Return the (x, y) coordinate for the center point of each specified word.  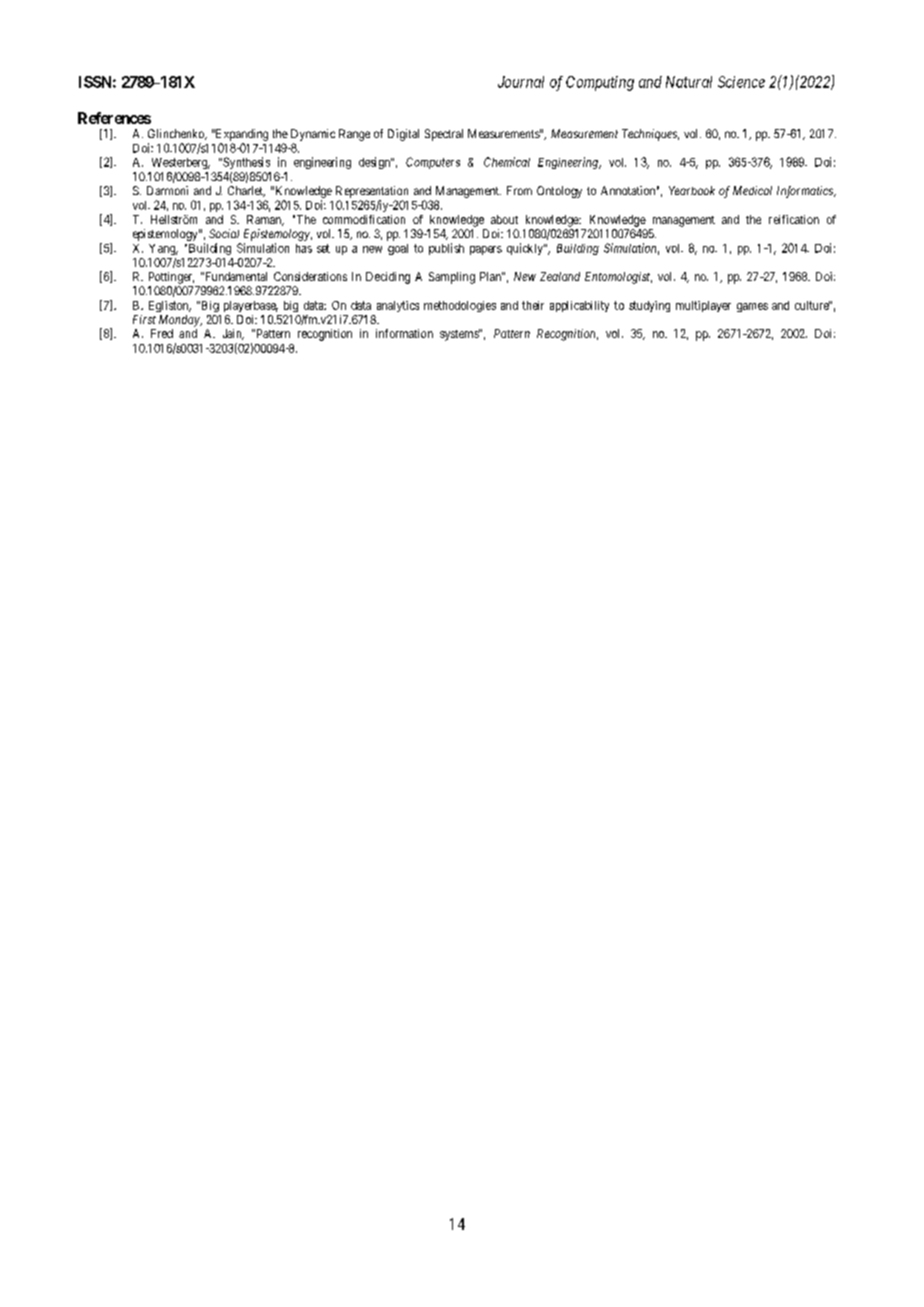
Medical (752, 190)
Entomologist (618, 278)
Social (224, 233)
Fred (162, 333)
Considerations (310, 276)
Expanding (241, 135)
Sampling (452, 278)
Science (741, 82)
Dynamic (313, 135)
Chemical (507, 162)
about (504, 219)
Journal (521, 82)
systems (460, 335)
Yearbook (692, 190)
